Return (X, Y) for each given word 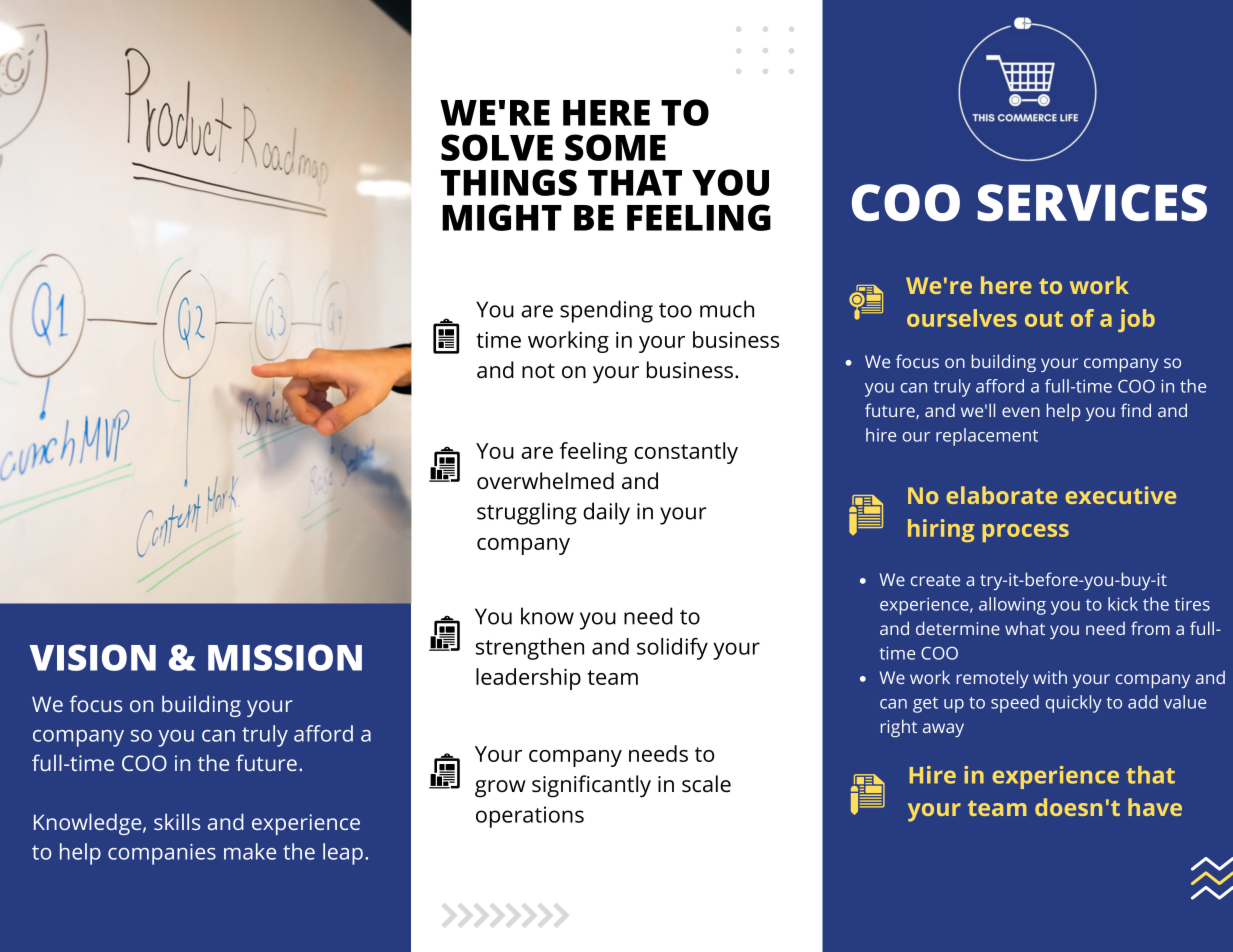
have (1155, 807)
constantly (686, 453)
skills (177, 821)
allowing (1012, 606)
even (1021, 412)
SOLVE (497, 147)
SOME (615, 147)
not (538, 371)
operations (530, 817)
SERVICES (1092, 202)
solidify (672, 649)
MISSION (285, 657)
